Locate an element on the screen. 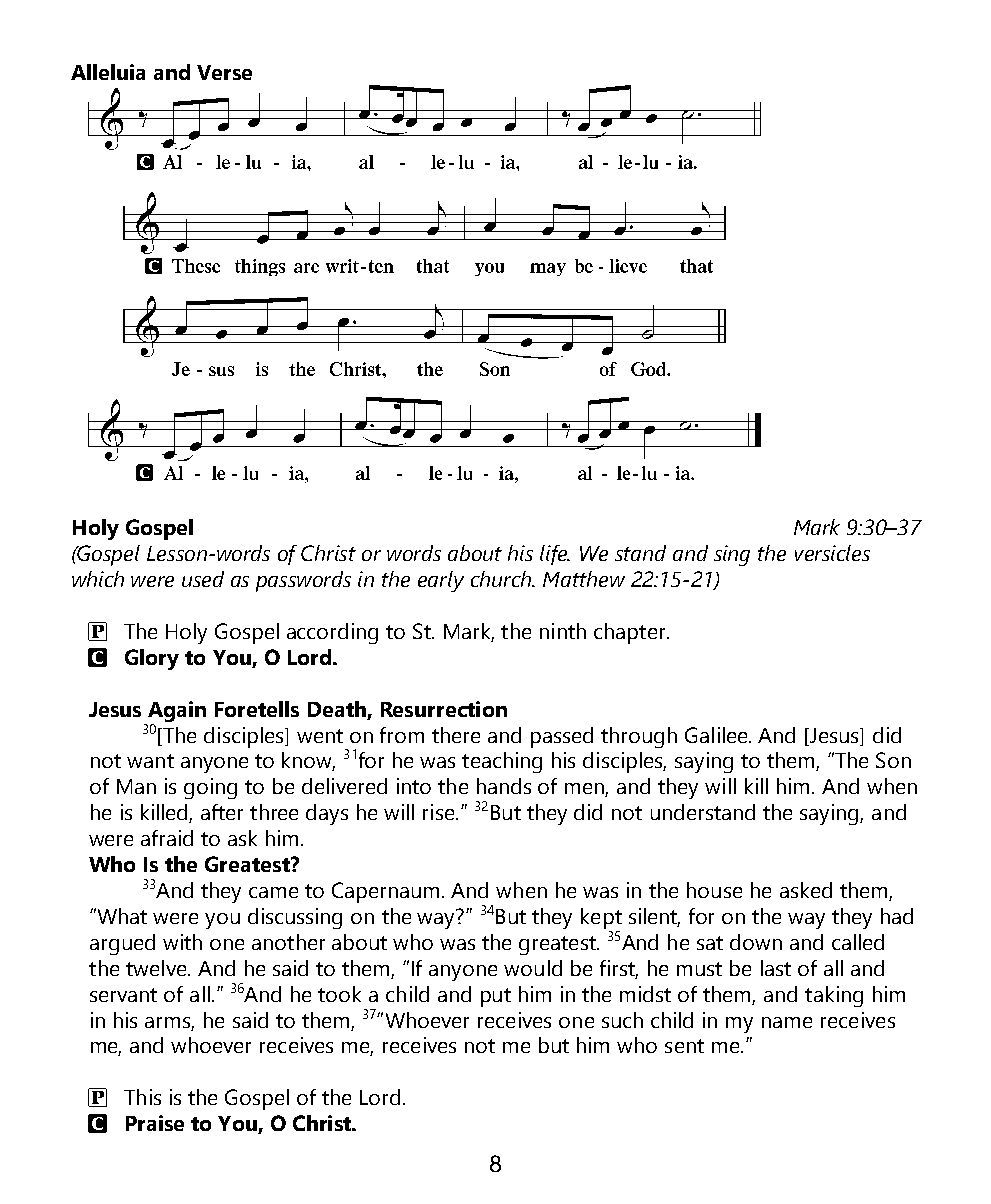 The width and height of the screenshot is (991, 1204). life is located at coordinates (555, 555).
